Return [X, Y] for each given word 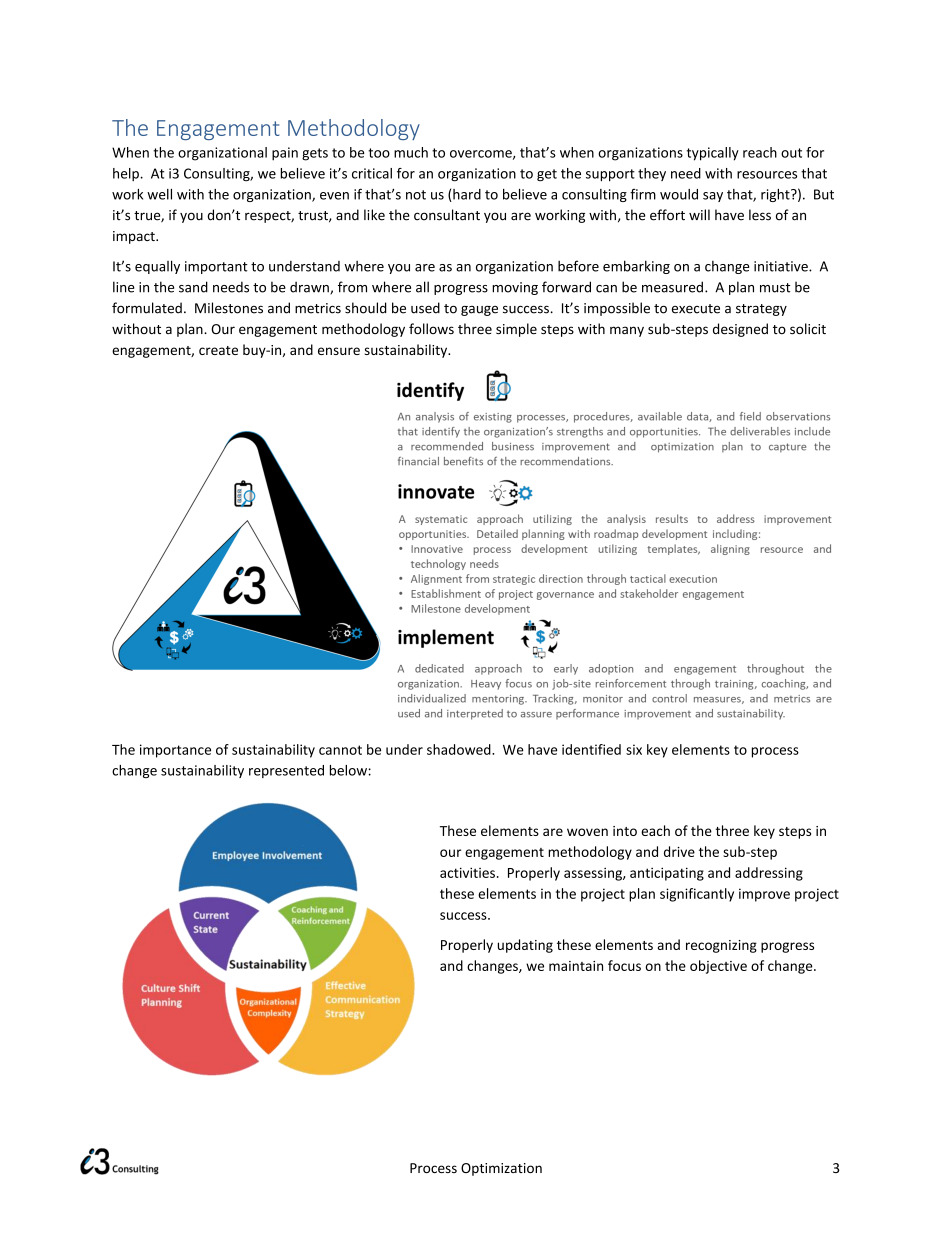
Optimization [501, 1169]
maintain [576, 966]
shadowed [460, 749]
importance [175, 751]
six [634, 749]
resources [767, 175]
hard [466, 195]
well [159, 194]
